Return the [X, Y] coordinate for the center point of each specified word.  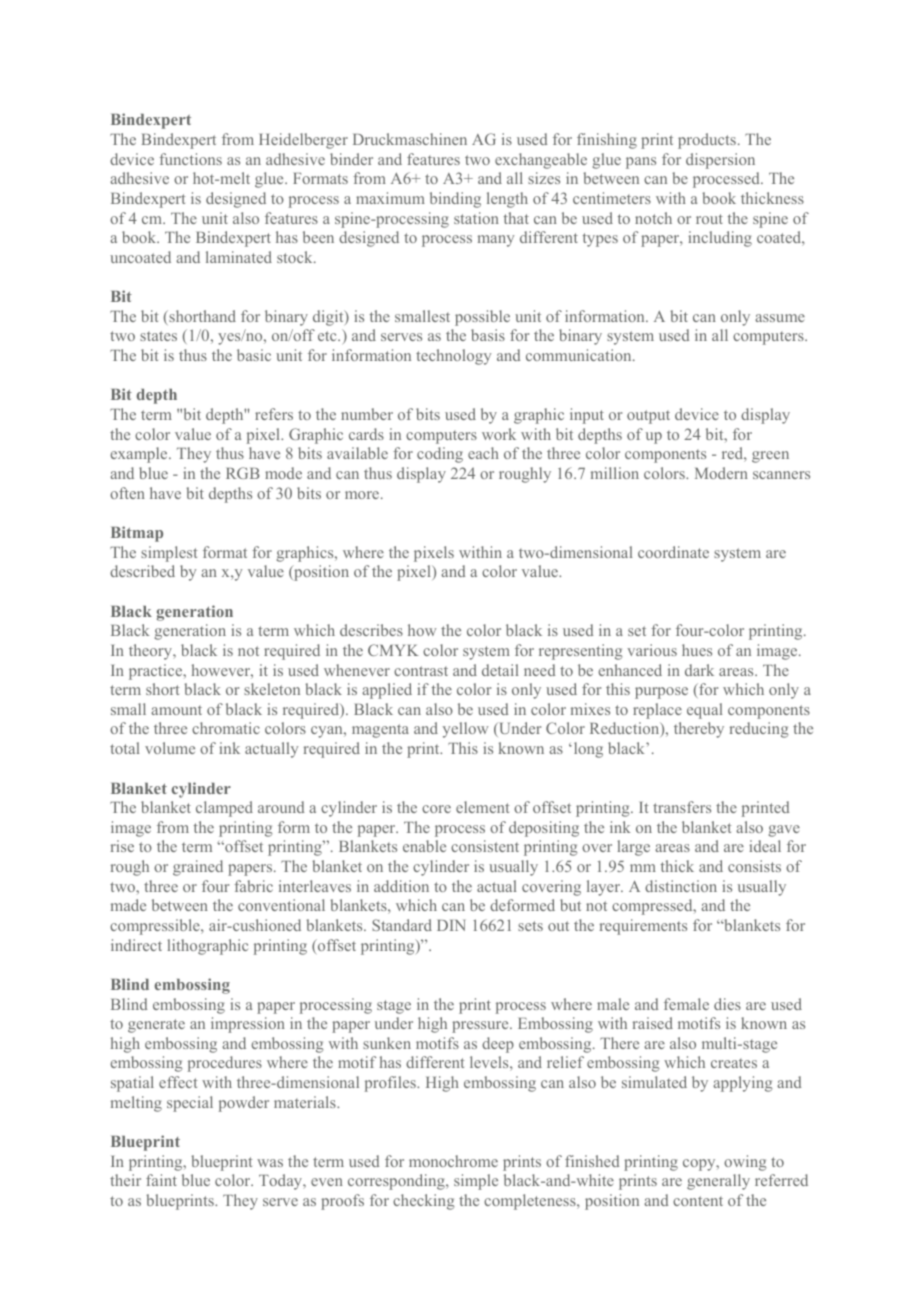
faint [161, 1180]
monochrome [453, 1161]
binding [455, 200]
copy [700, 1165]
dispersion [720, 161]
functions [190, 159]
